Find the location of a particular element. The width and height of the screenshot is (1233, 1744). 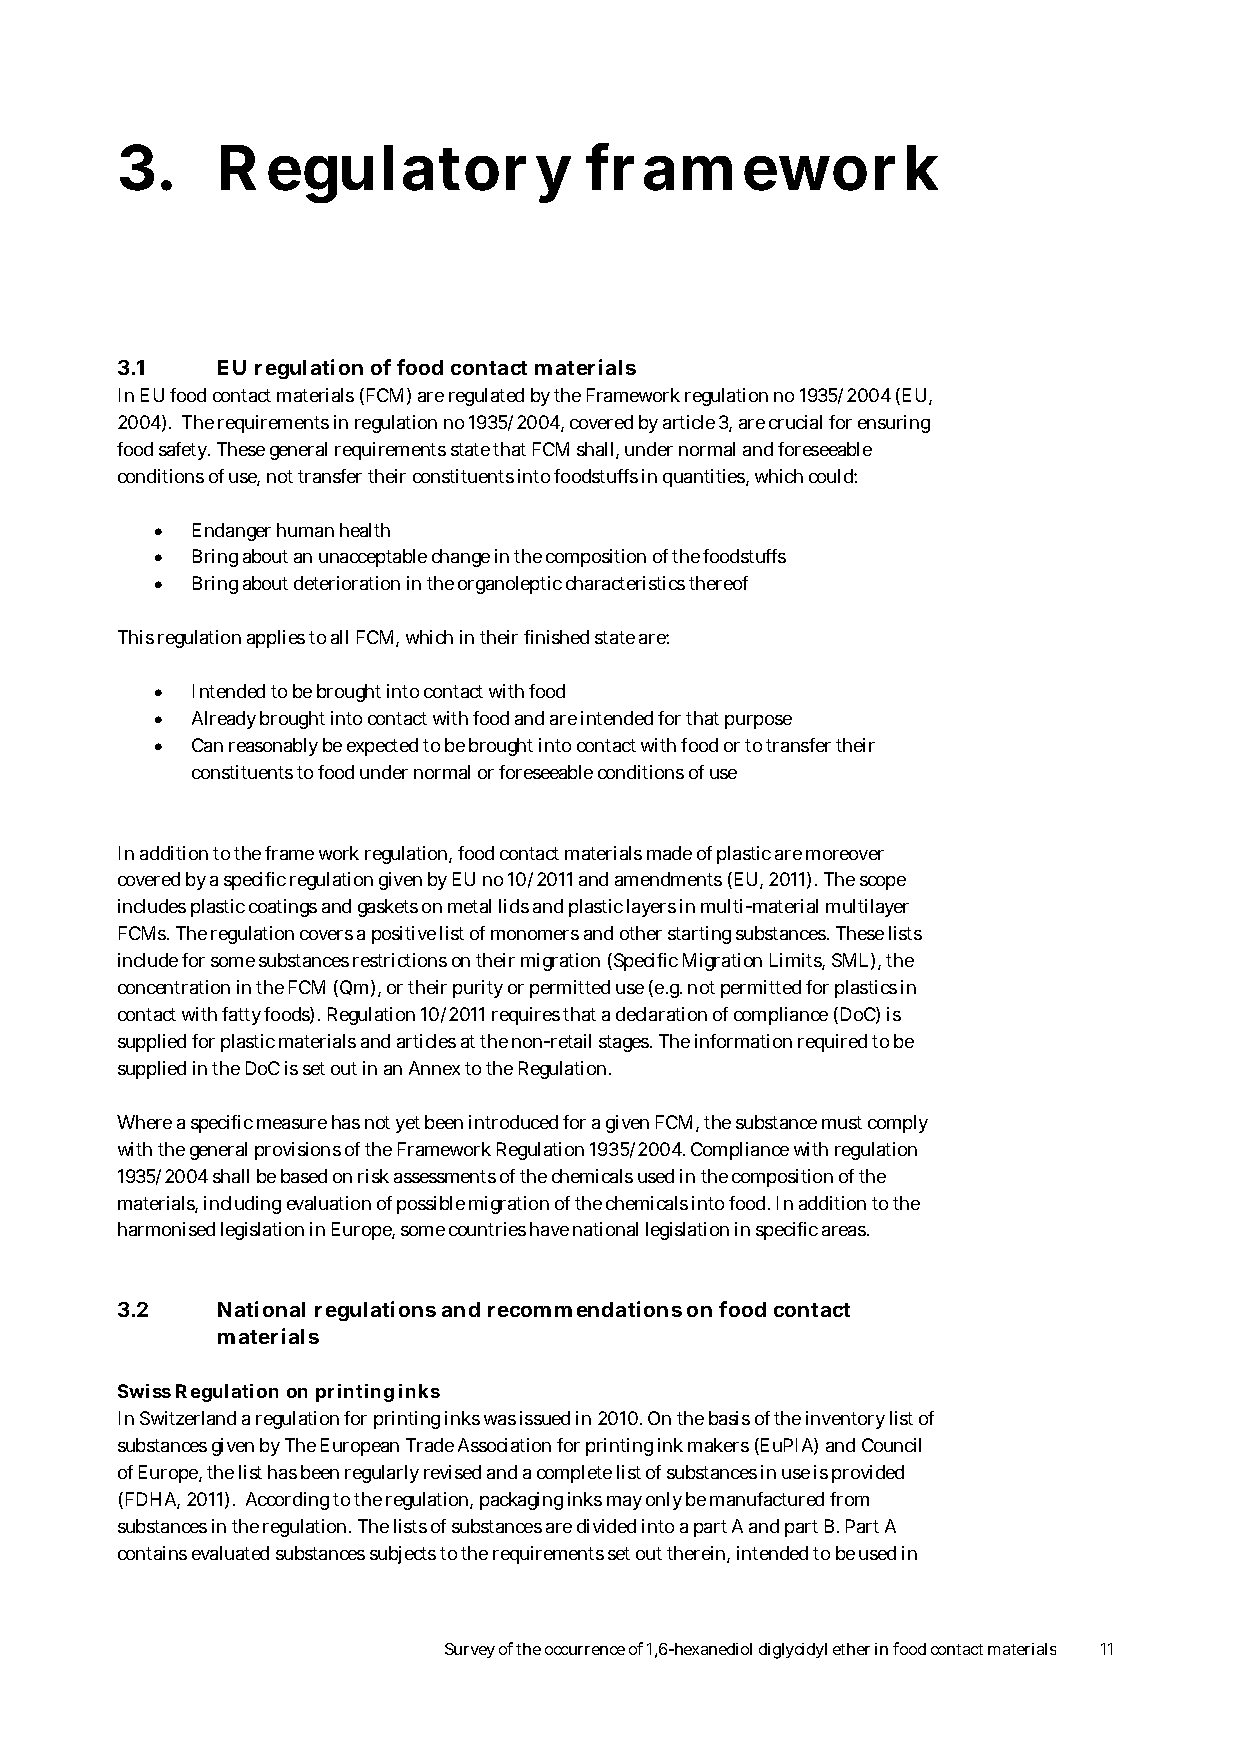

areas is located at coordinates (845, 1231).
